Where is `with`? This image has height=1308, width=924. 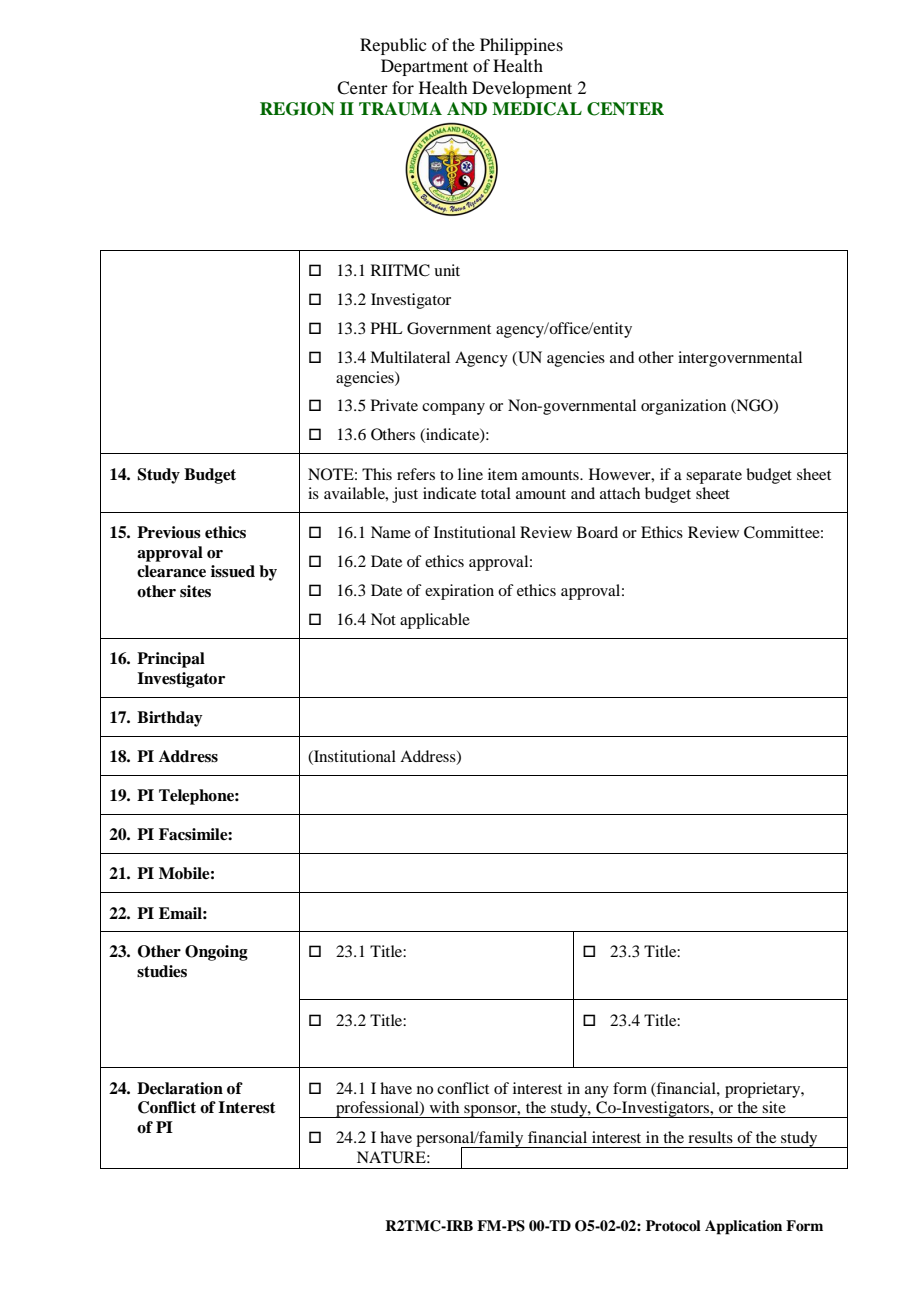
with is located at coordinates (444, 1107).
